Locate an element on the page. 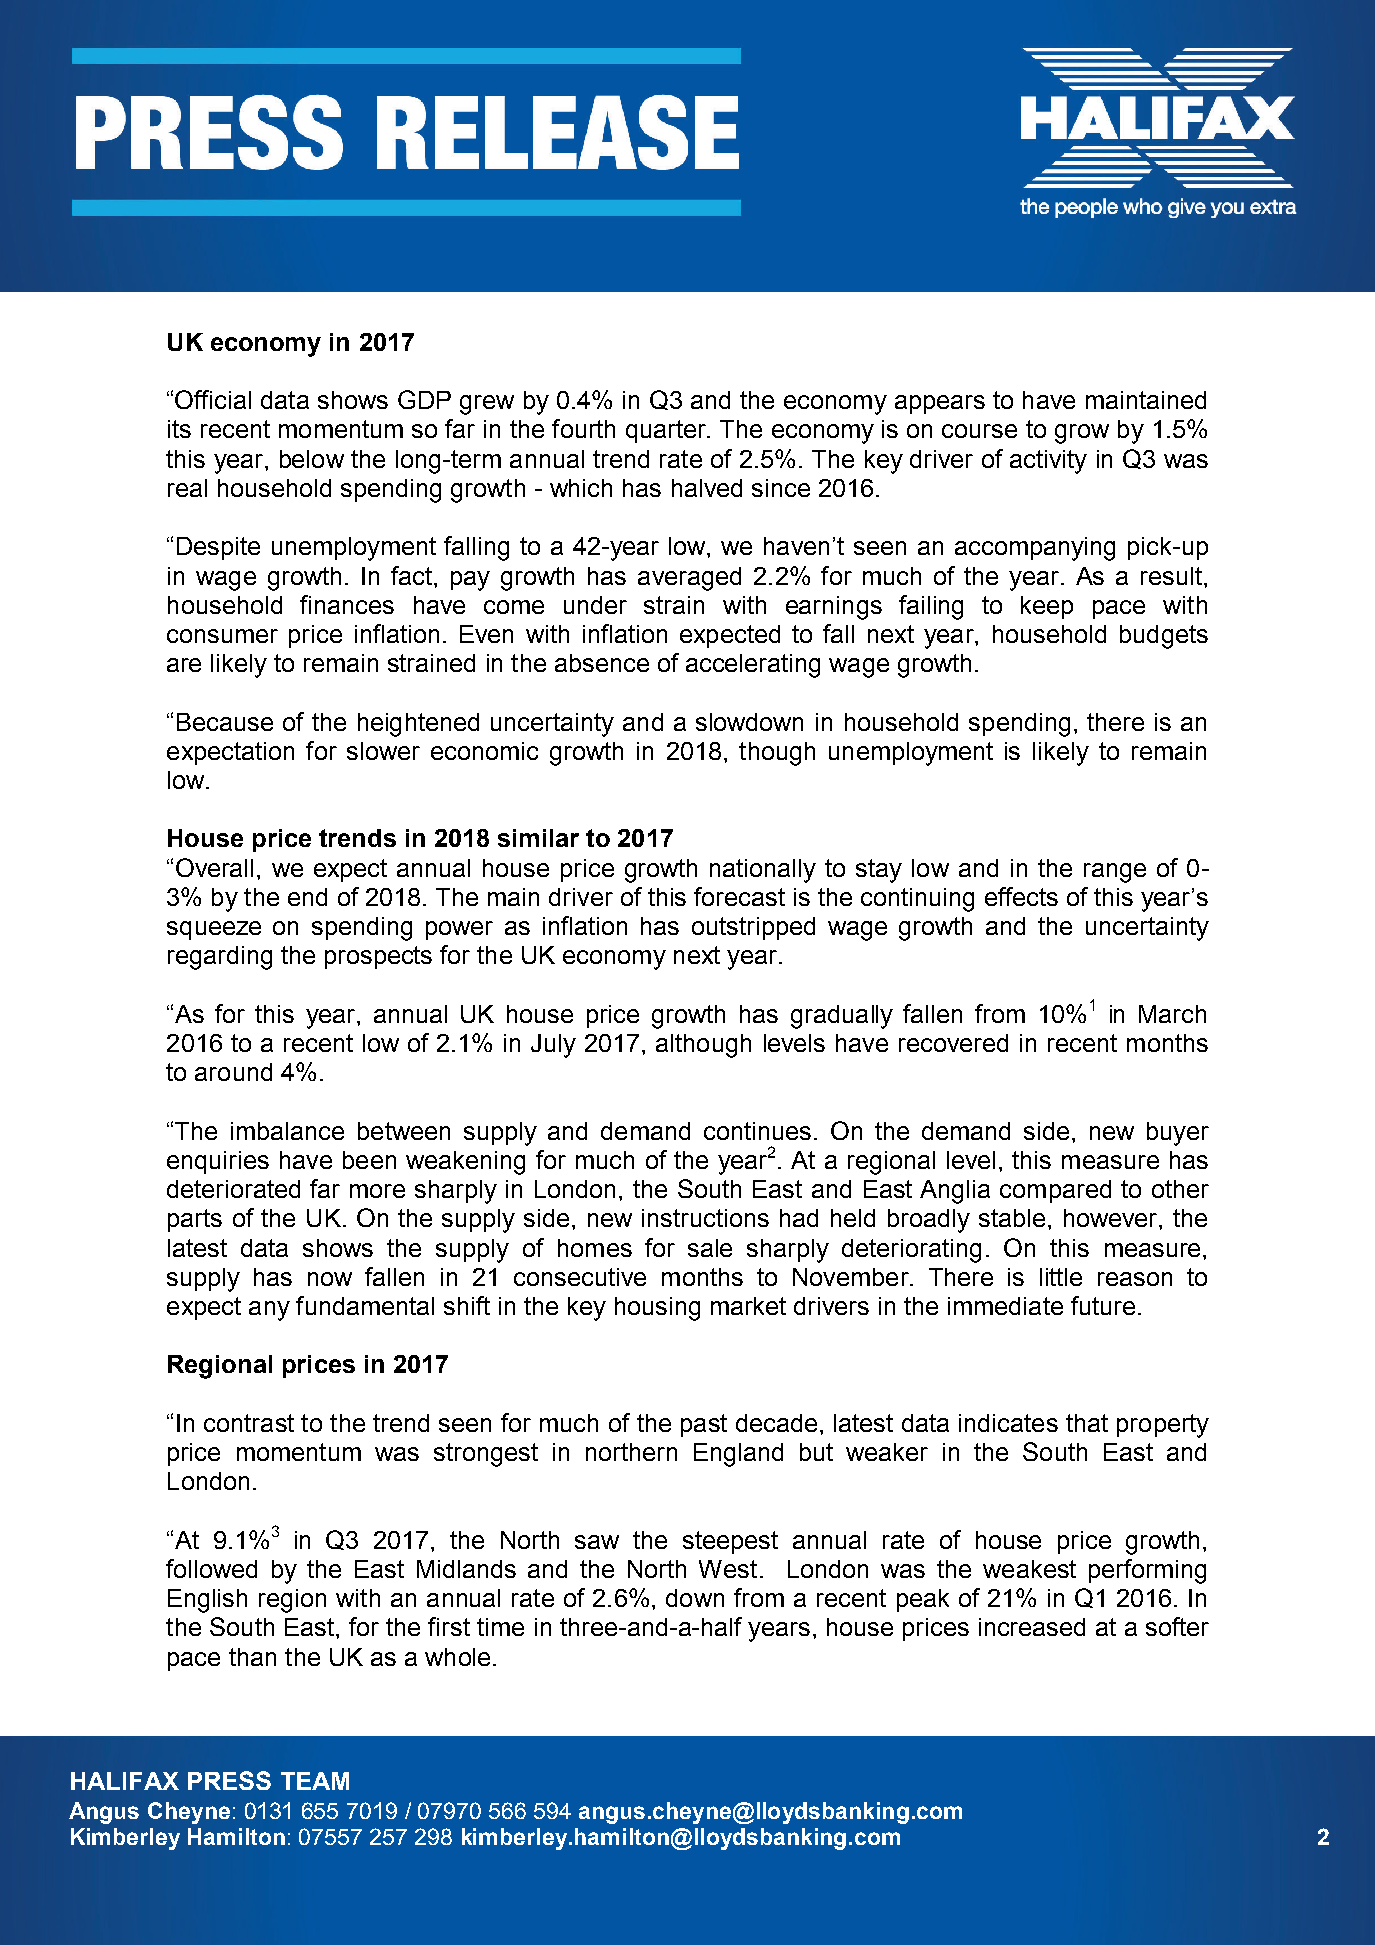 This page has height=1945, width=1375. forecast is located at coordinates (739, 896).
